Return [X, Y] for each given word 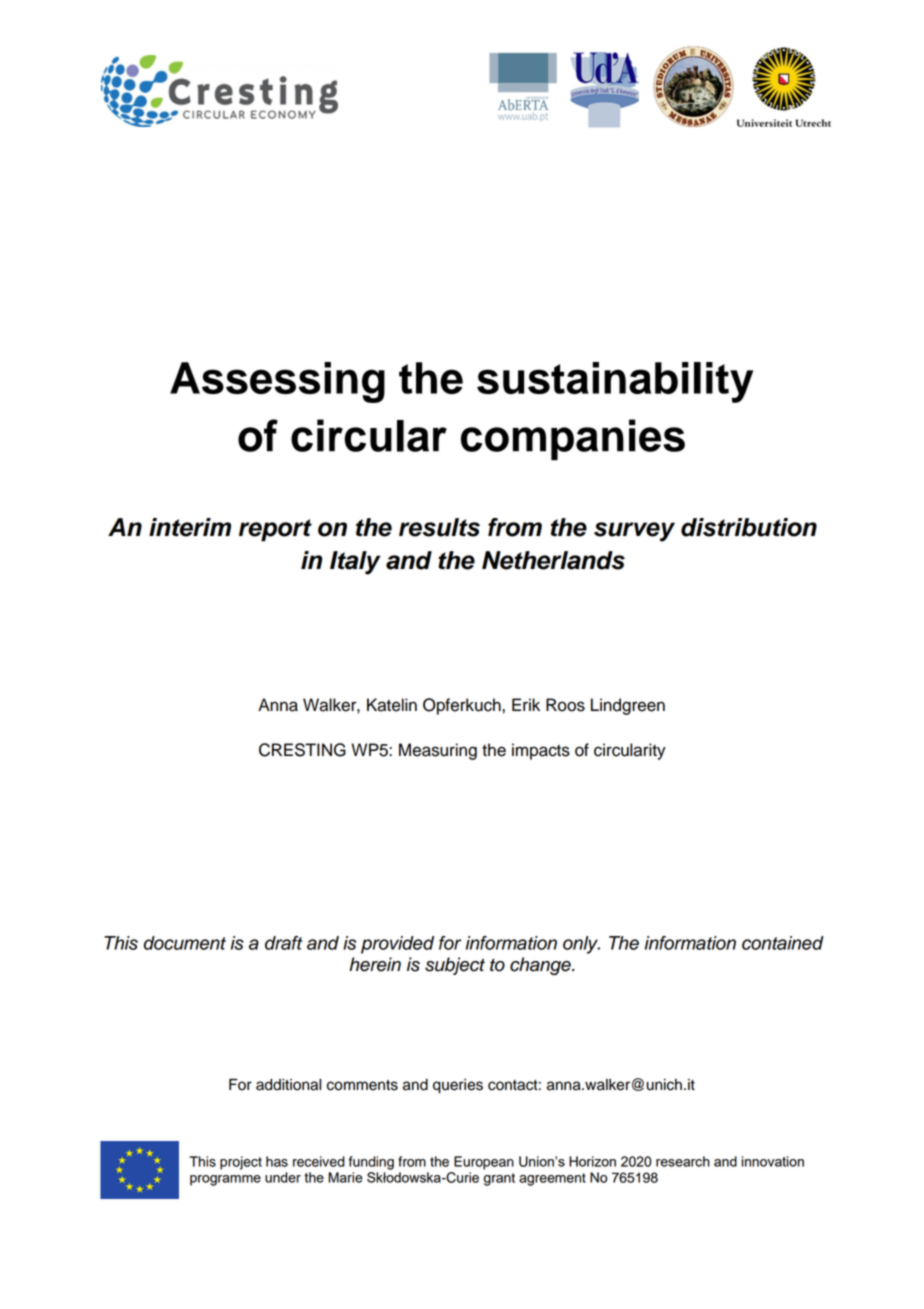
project [241, 1163]
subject [455, 966]
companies [573, 440]
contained [783, 943]
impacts [541, 751]
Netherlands [553, 560]
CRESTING [302, 750]
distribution [749, 527]
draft [284, 943]
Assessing [277, 382]
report [275, 530]
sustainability [615, 382]
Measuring [438, 751]
